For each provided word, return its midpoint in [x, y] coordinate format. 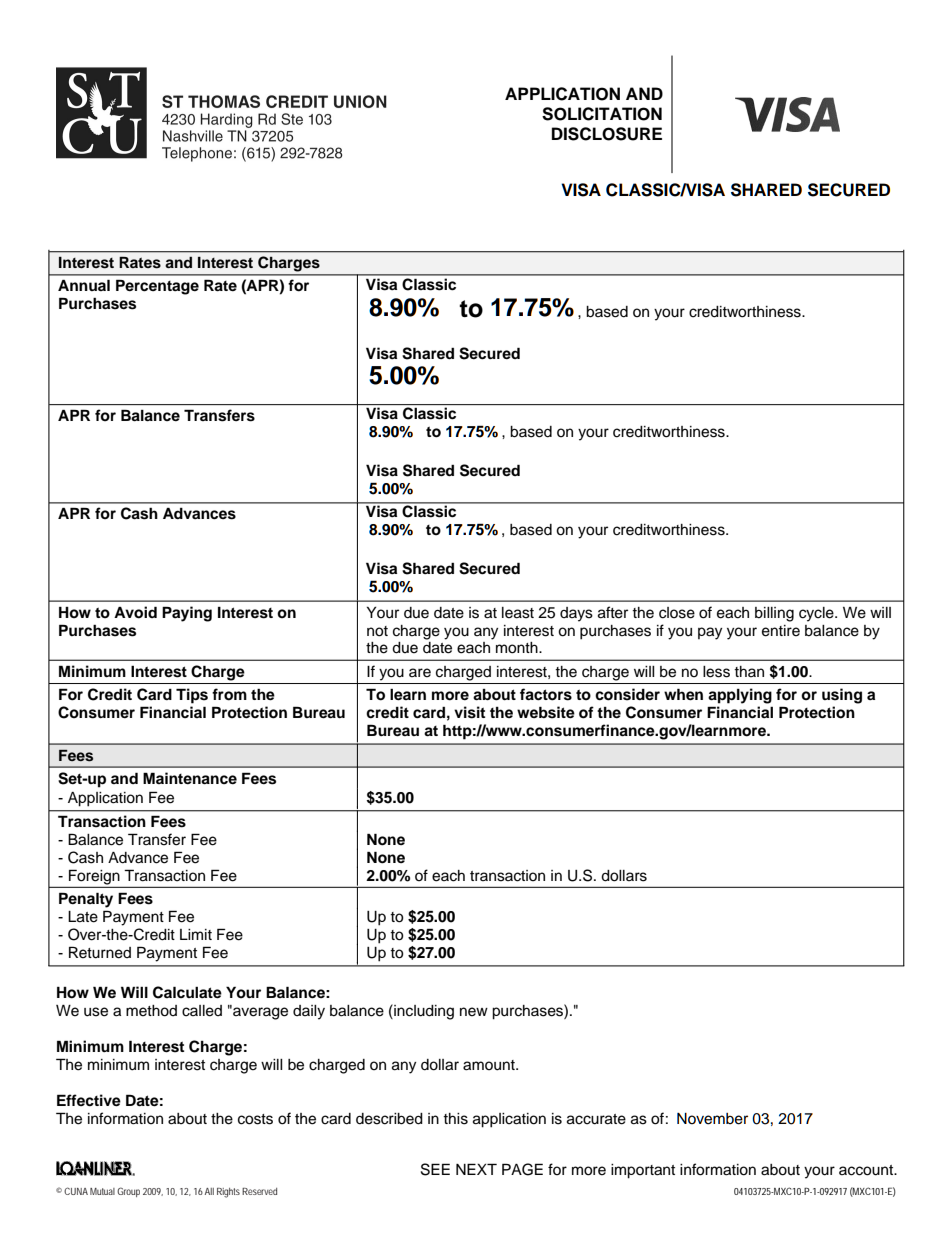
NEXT [476, 1169]
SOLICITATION [602, 114]
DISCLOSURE [607, 134]
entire [781, 631]
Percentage [157, 287]
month [518, 648]
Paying [187, 614]
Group [128, 1192]
